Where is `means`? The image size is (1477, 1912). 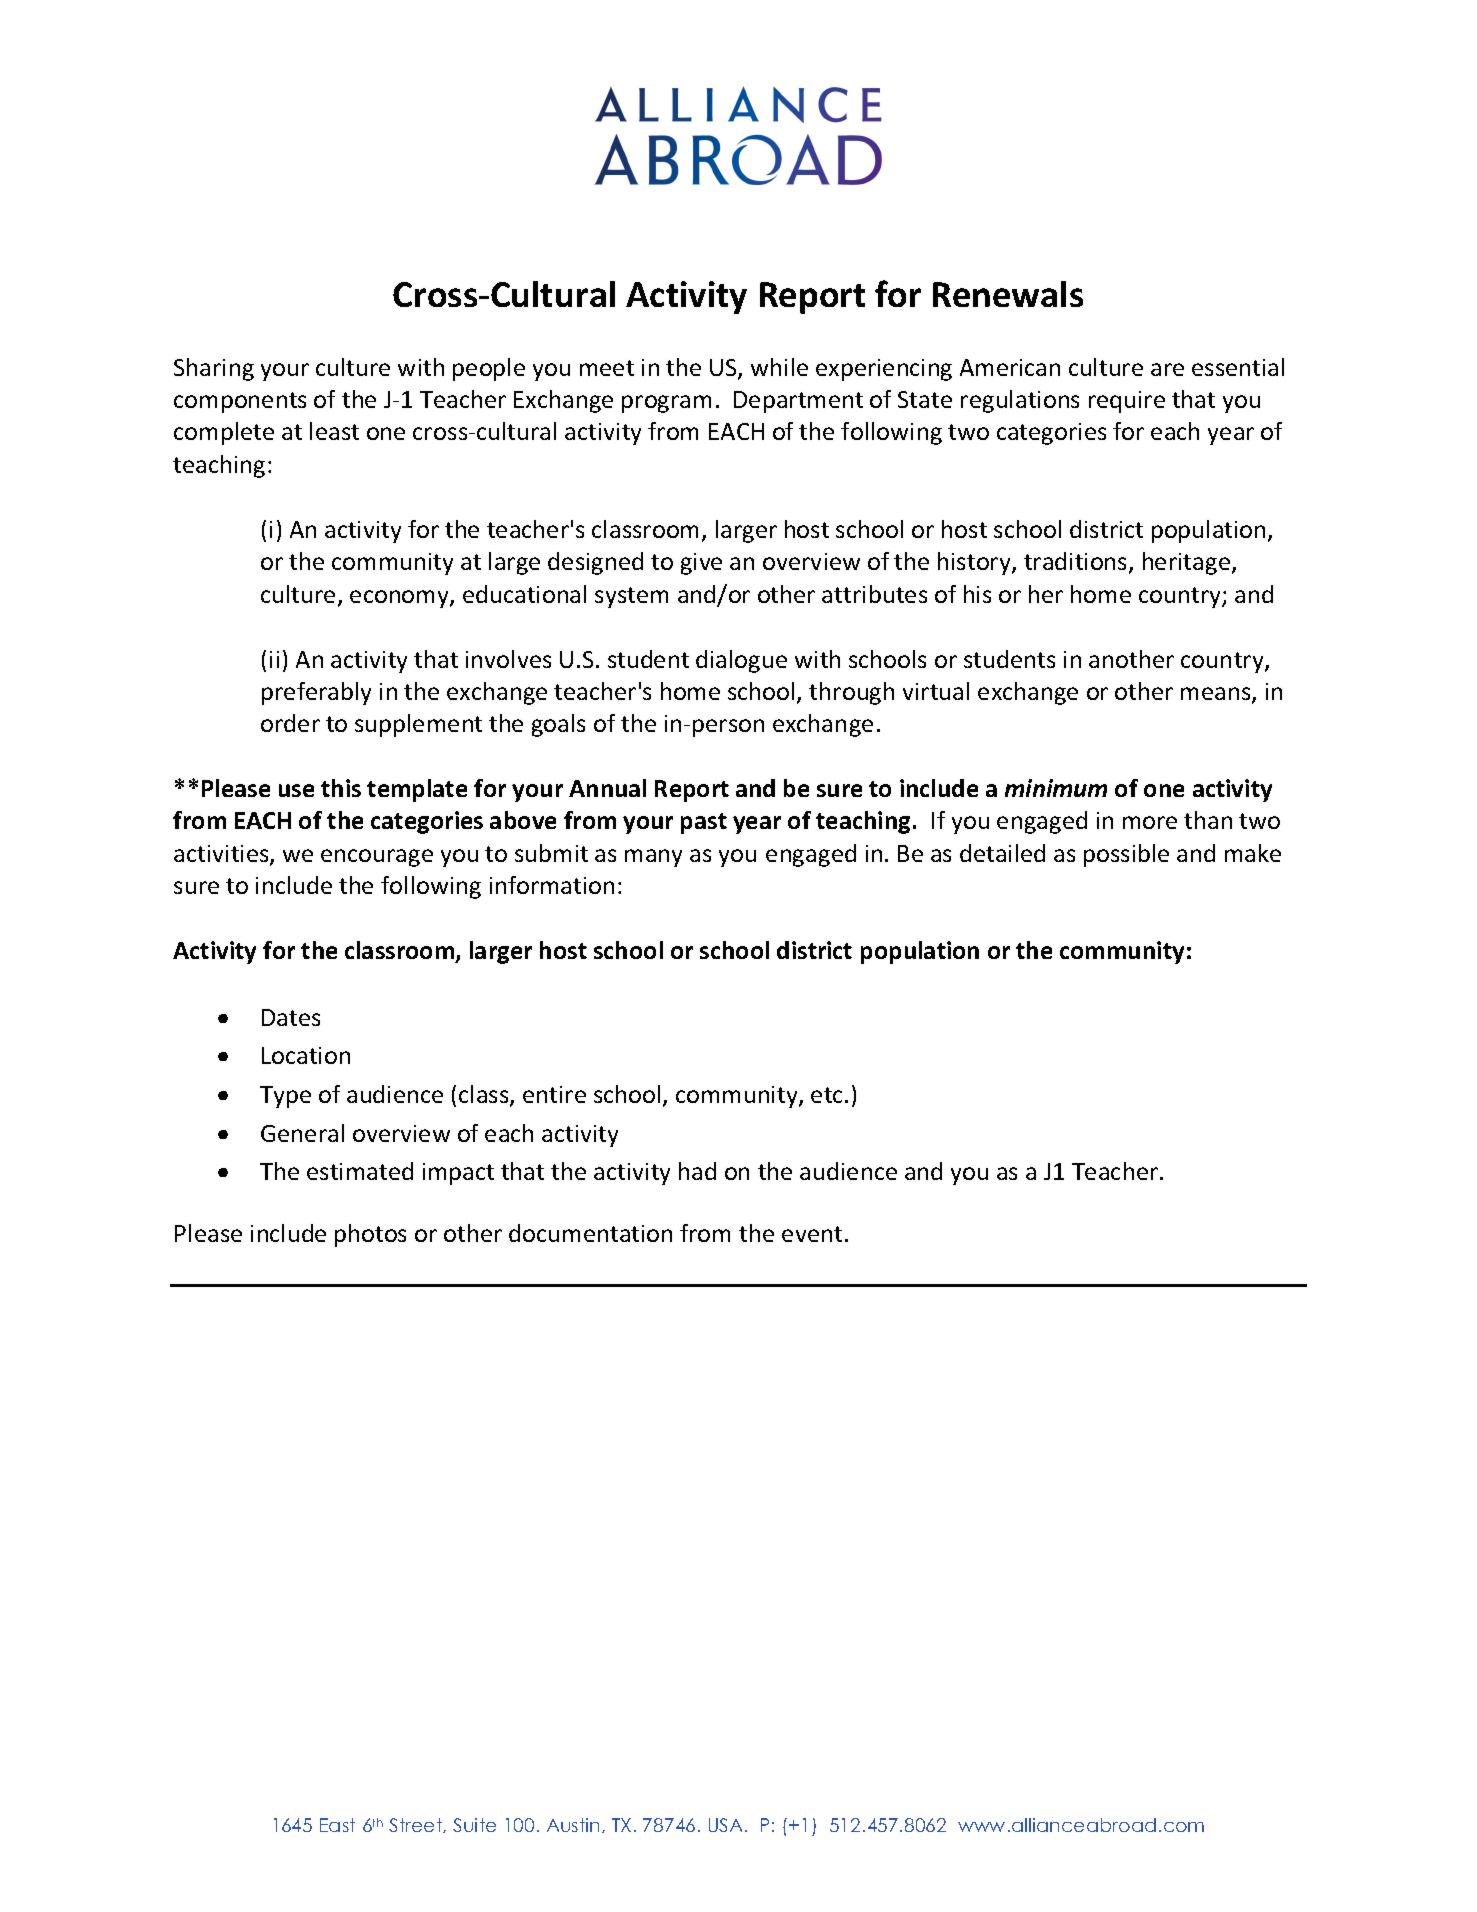
means is located at coordinates (1217, 695).
